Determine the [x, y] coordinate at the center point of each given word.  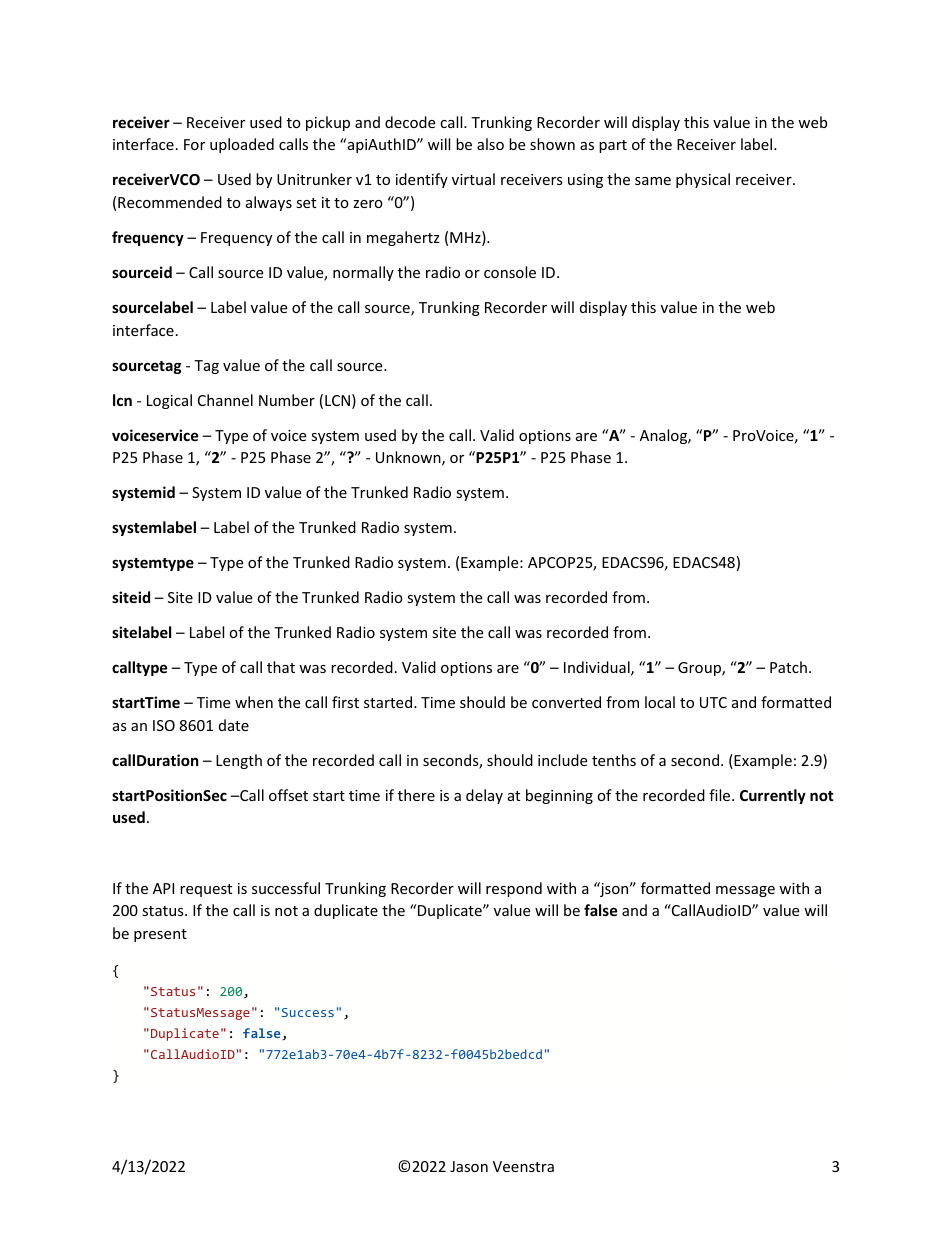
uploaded [242, 145]
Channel [225, 400]
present [160, 935]
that [281, 667]
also [490, 144]
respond [514, 889]
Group [700, 669]
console [510, 272]
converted [566, 702]
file [721, 795]
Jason [469, 1166]
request [206, 890]
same [653, 181]
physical [703, 180]
